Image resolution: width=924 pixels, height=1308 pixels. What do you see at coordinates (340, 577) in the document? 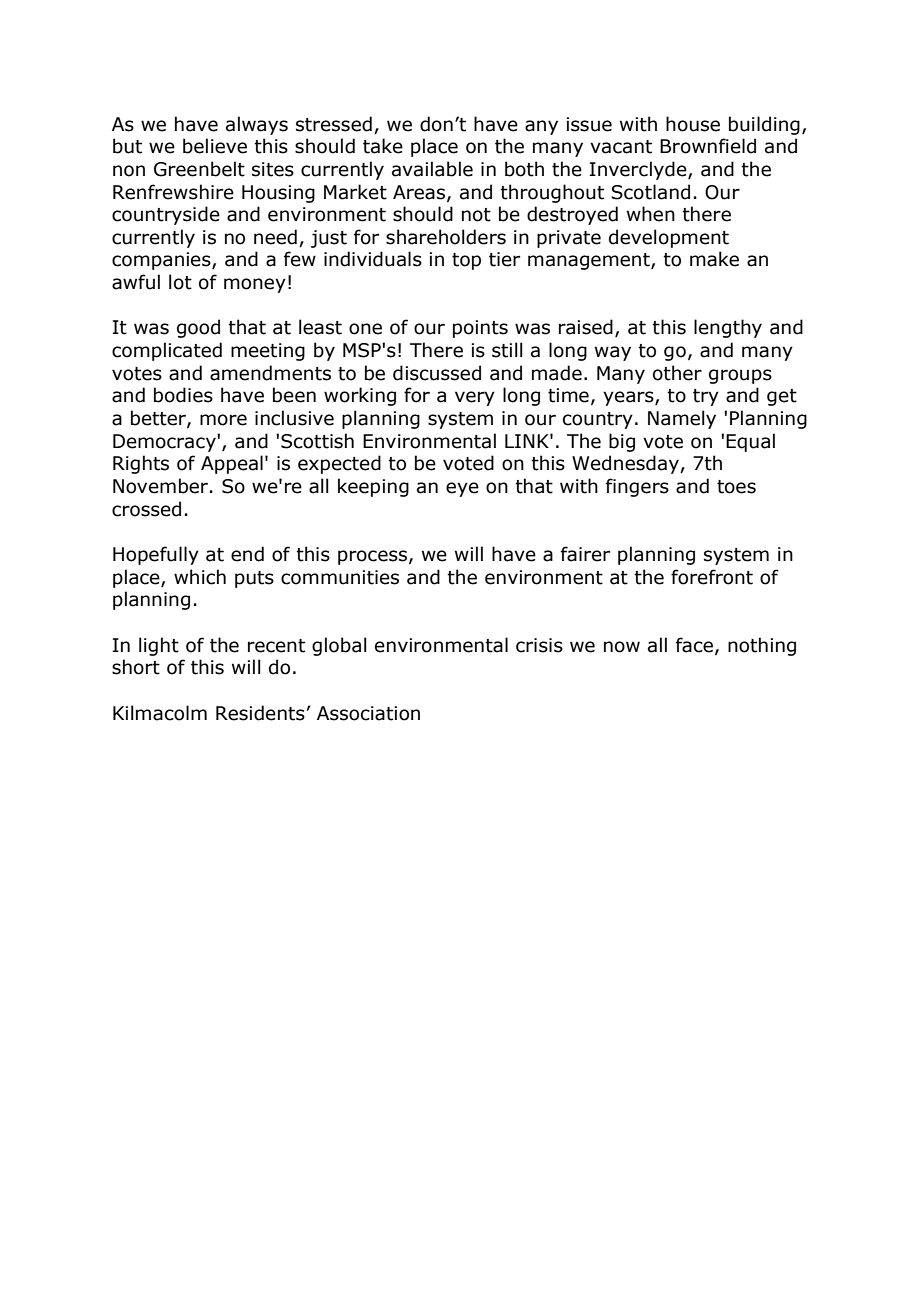
I see `communities` at bounding box center [340, 577].
